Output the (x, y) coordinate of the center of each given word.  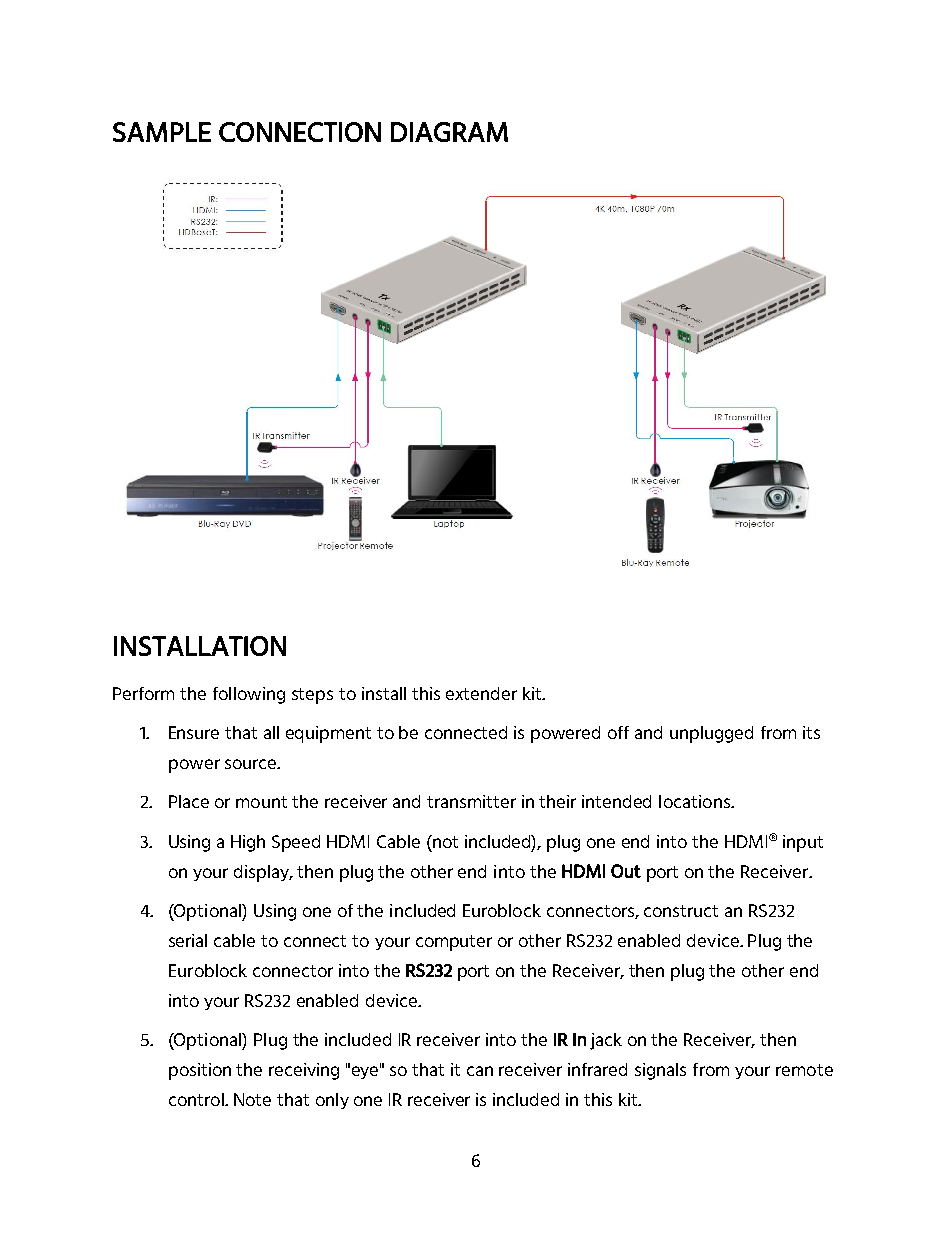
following (249, 695)
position (200, 1071)
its (811, 732)
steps (312, 696)
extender (481, 693)
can (480, 1071)
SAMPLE (162, 132)
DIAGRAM (449, 132)
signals (660, 1071)
